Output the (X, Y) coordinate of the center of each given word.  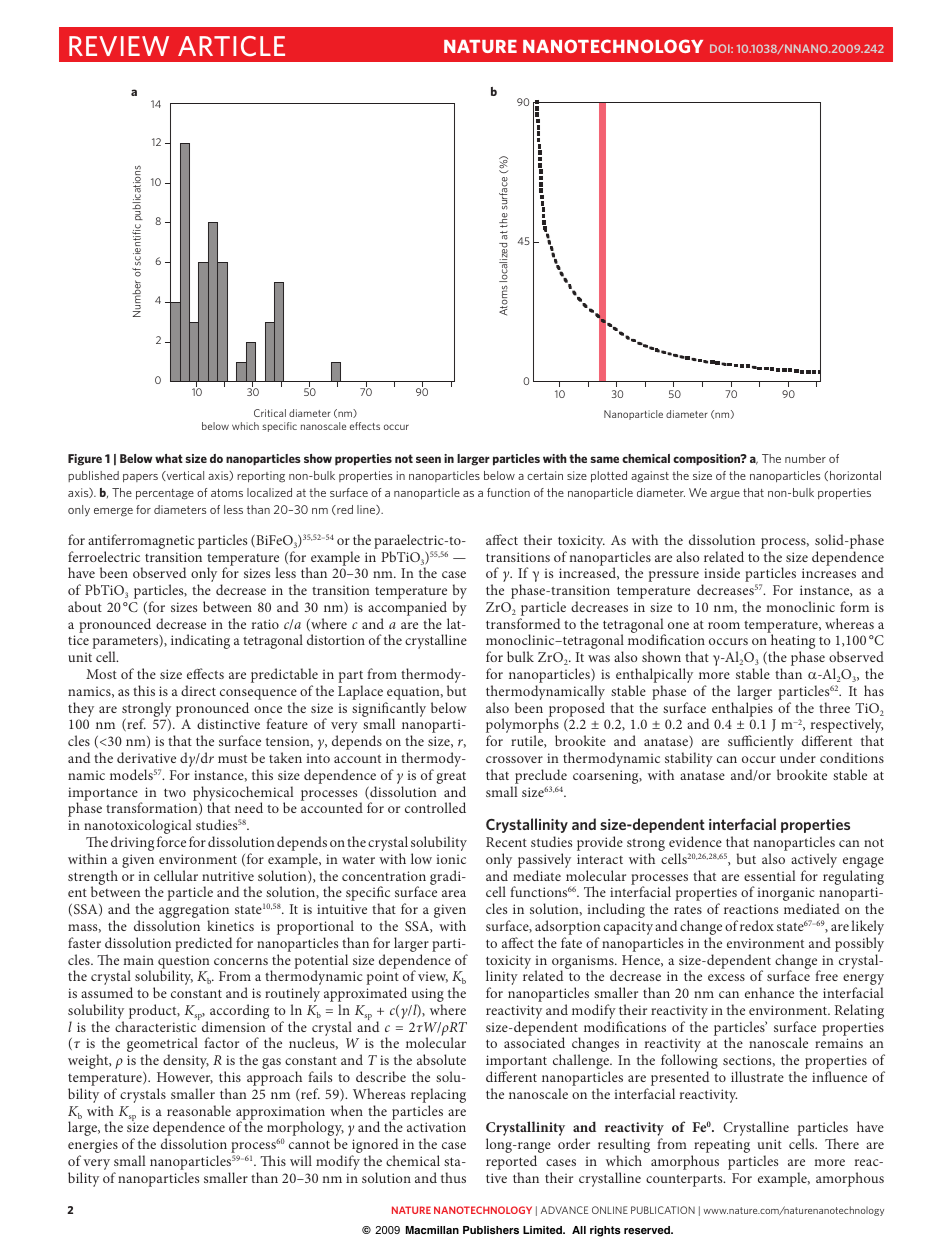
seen (428, 459)
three (834, 707)
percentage (165, 494)
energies (93, 1147)
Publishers (491, 1230)
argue (725, 495)
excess (726, 977)
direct (198, 690)
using (428, 996)
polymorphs (522, 727)
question (184, 963)
